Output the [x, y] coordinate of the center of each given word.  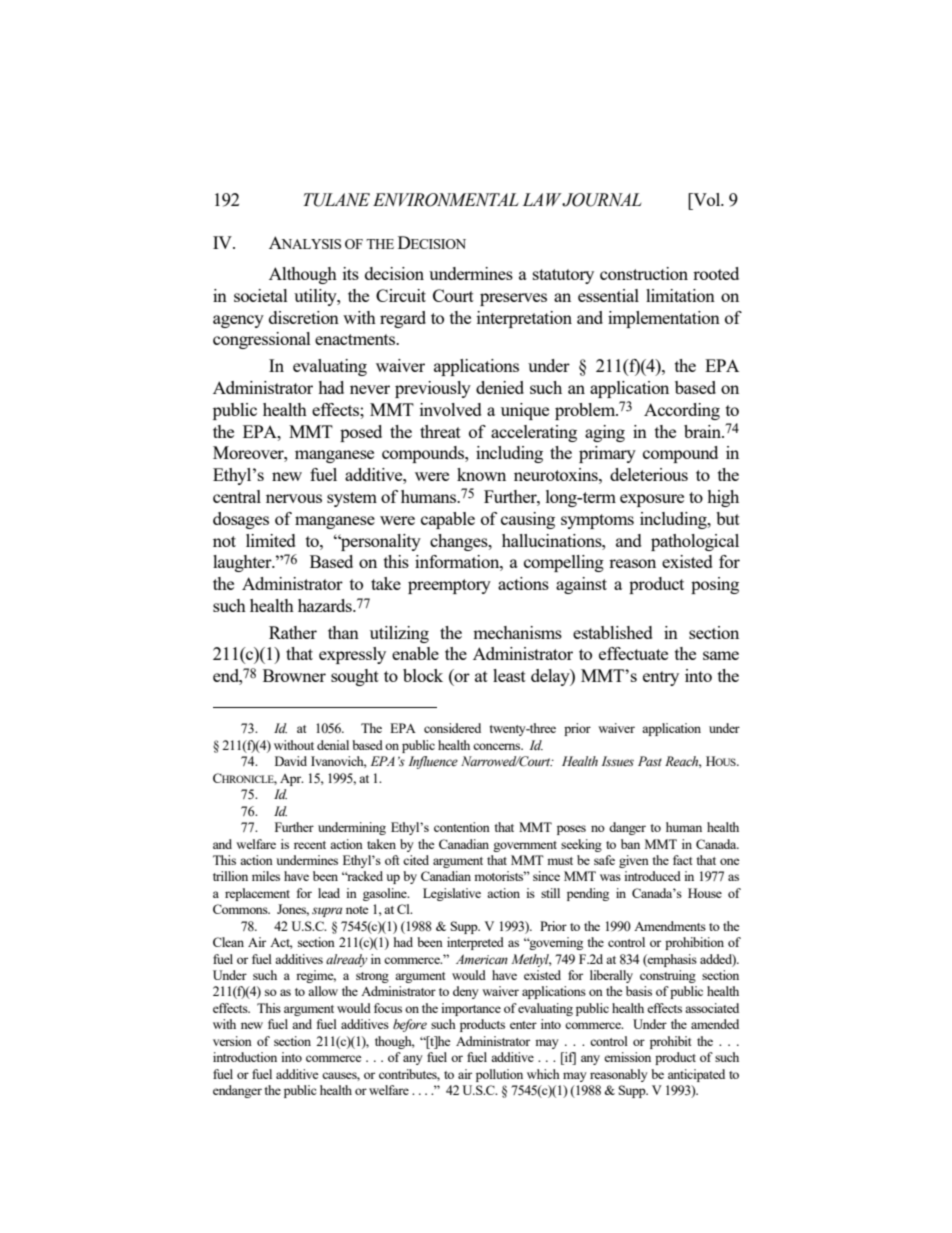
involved [451, 409]
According [682, 411]
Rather [293, 632]
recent [310, 845]
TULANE [336, 200]
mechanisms [517, 632]
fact [682, 860]
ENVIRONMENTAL [446, 200]
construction [644, 273]
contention [462, 827]
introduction [245, 1057]
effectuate [633, 653]
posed [361, 433]
